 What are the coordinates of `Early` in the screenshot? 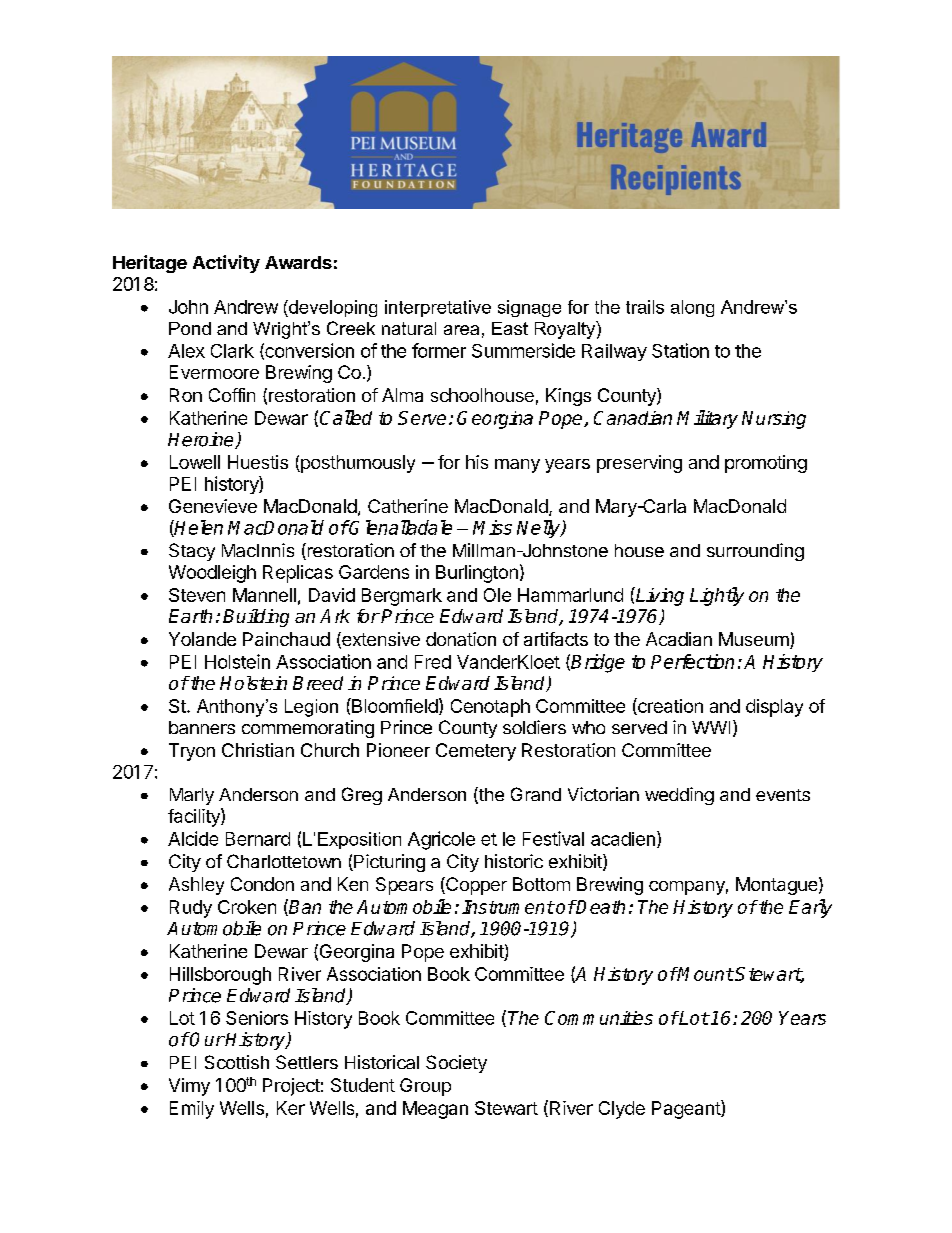 It's located at (810, 908).
